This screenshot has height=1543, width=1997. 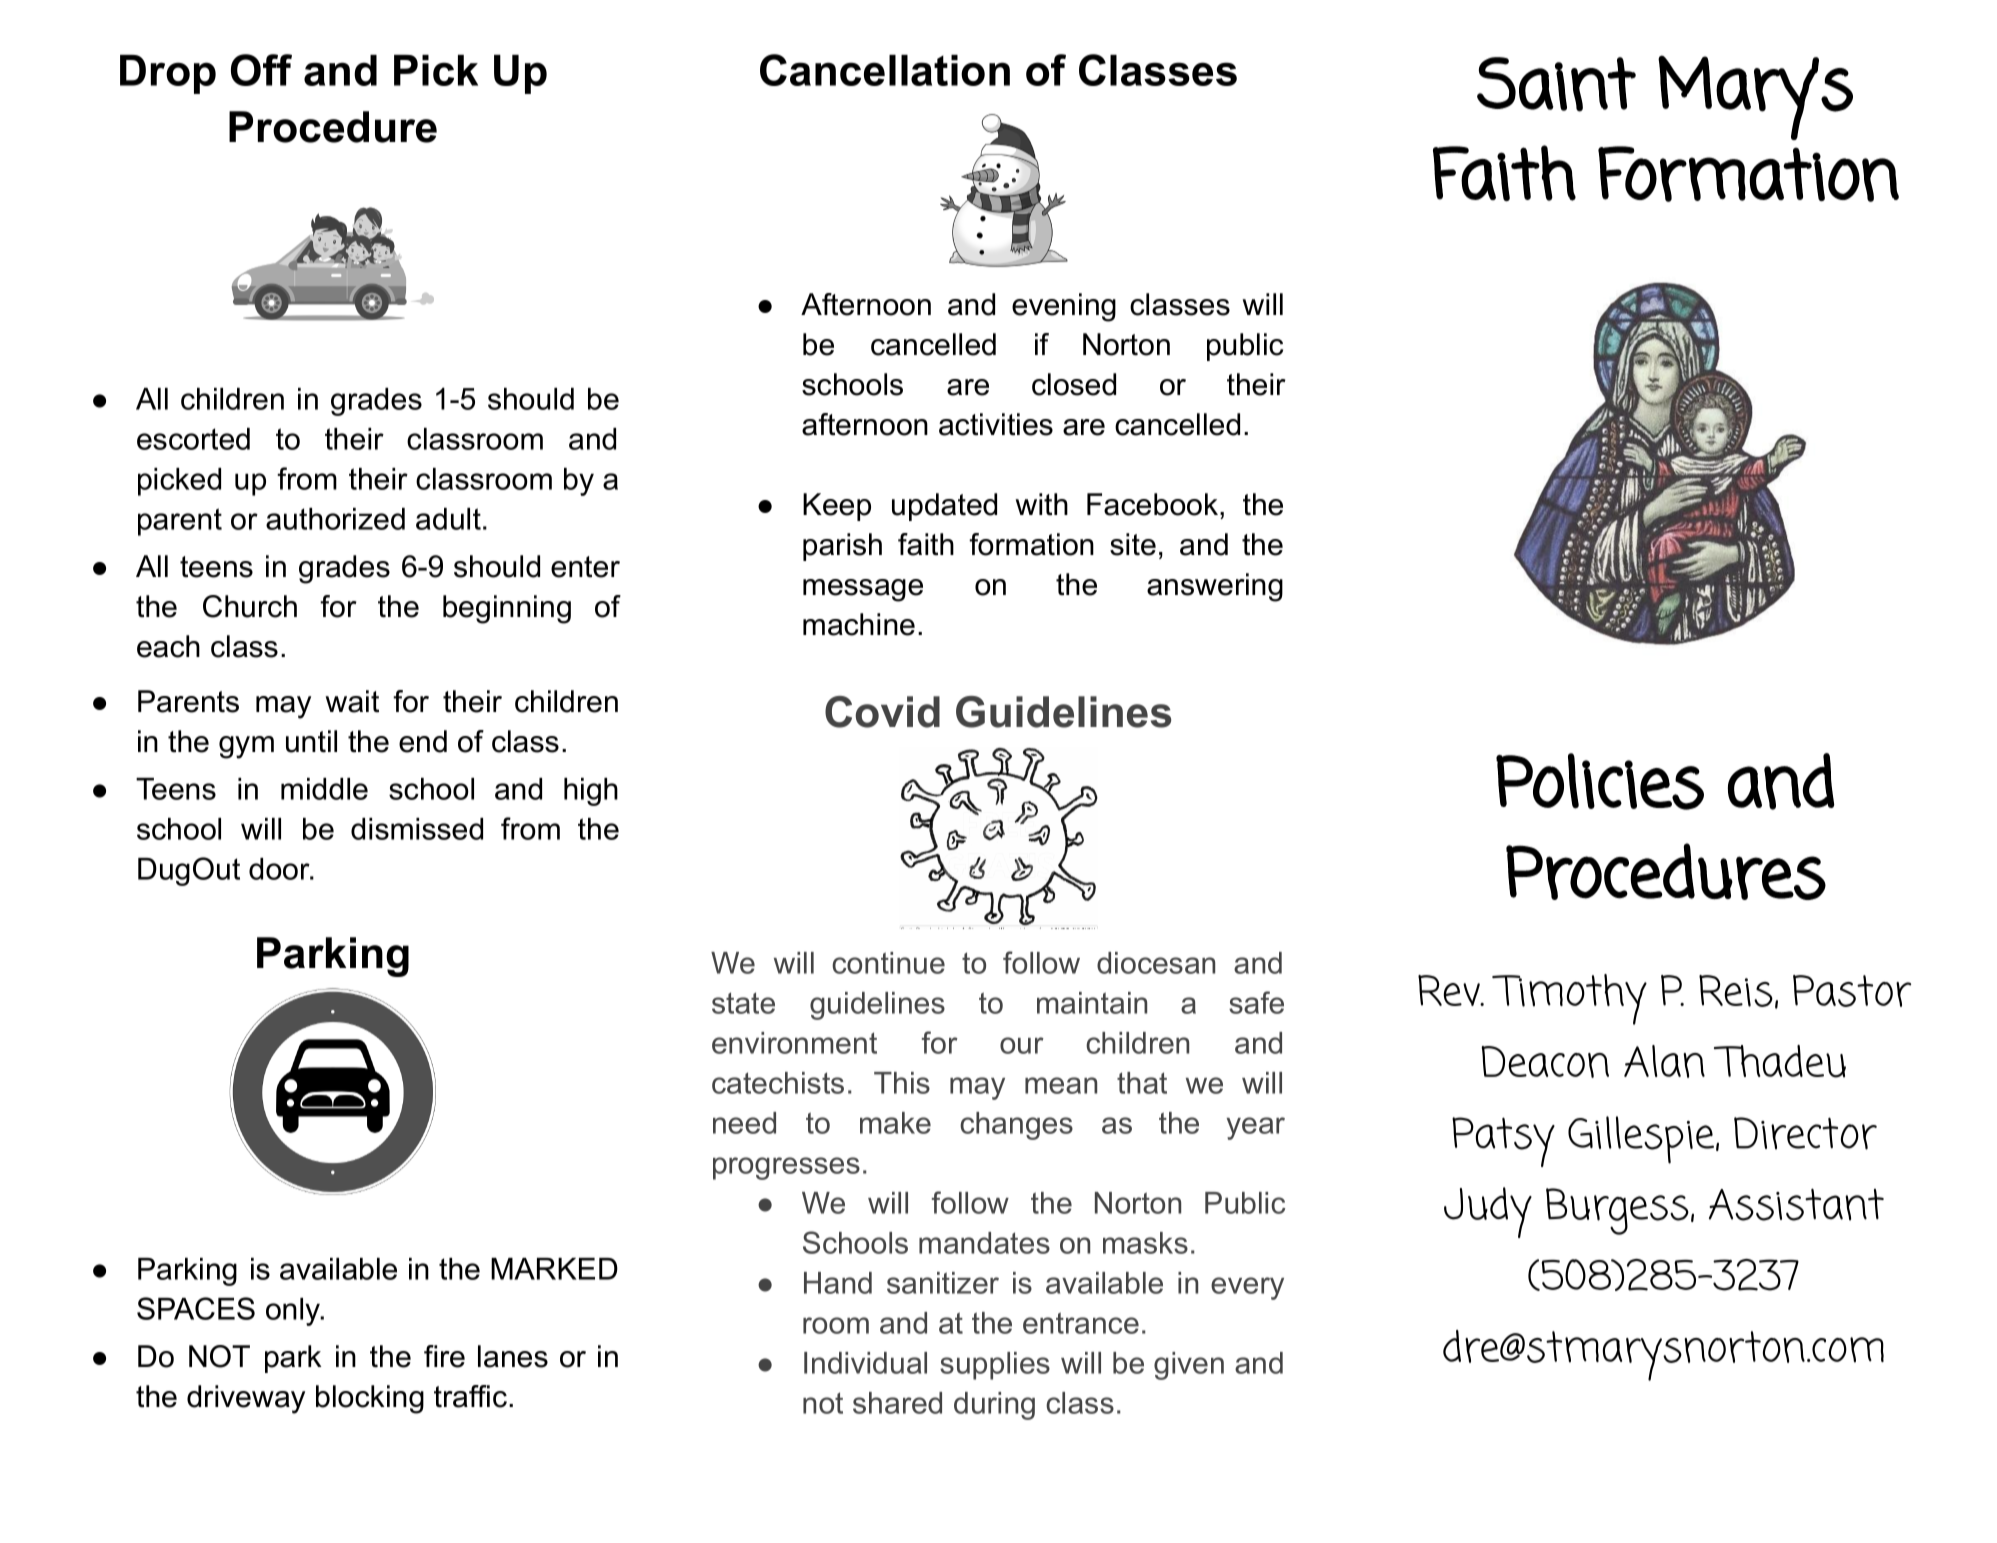 I want to click on Off, so click(x=261, y=70).
